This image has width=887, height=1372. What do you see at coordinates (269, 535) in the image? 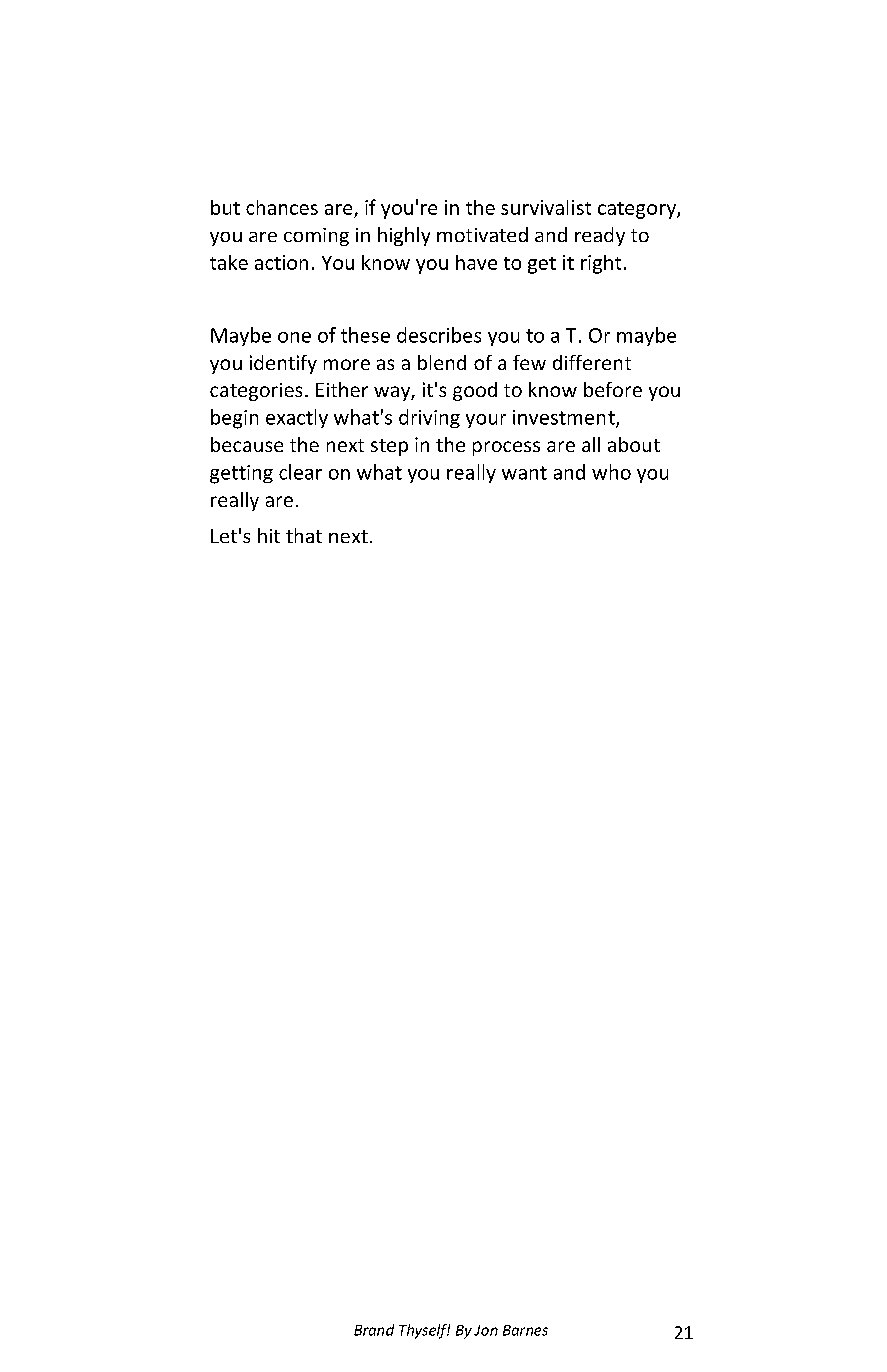
I see `hit` at bounding box center [269, 535].
